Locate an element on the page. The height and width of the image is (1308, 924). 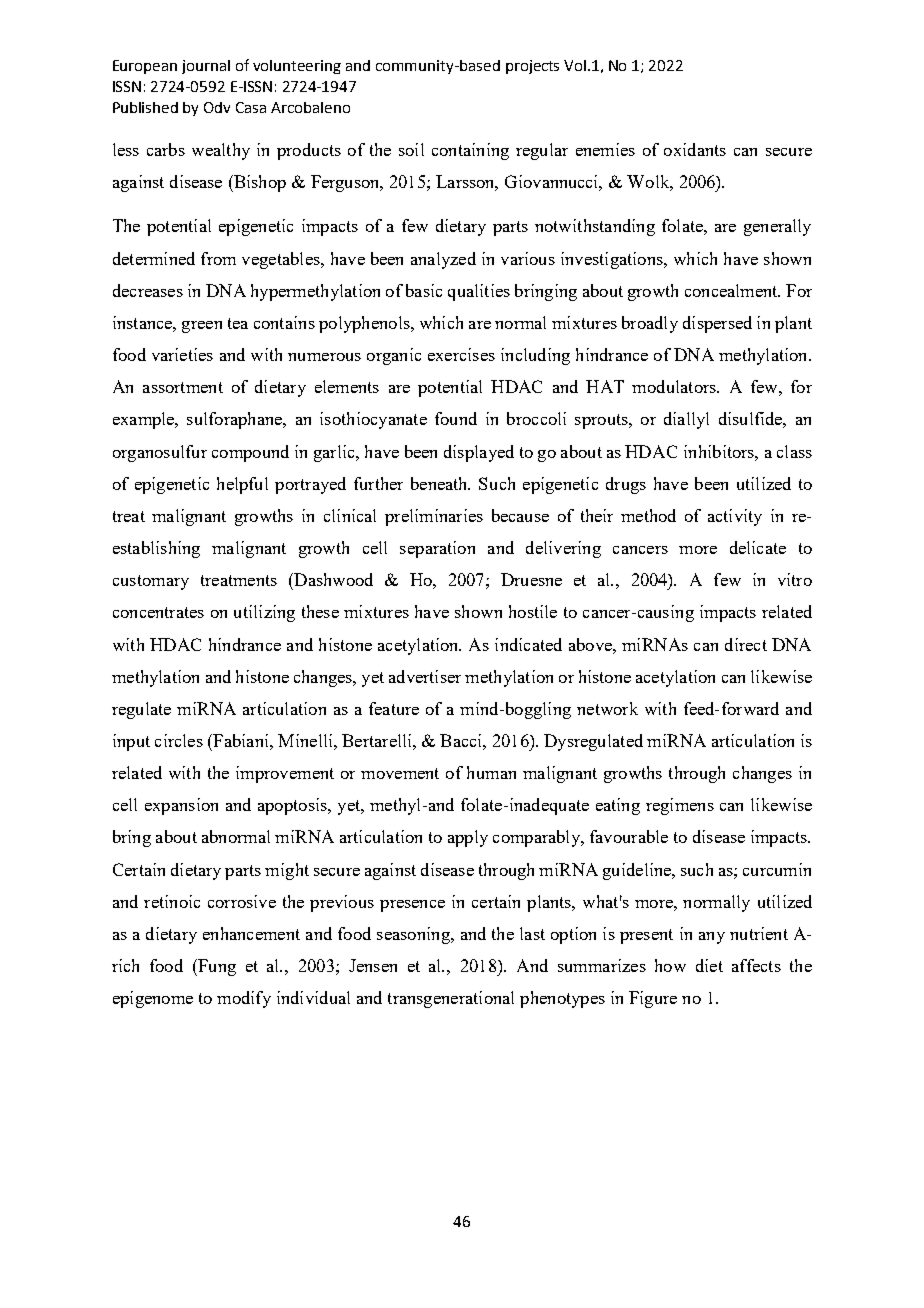
direct is located at coordinates (746, 644).
